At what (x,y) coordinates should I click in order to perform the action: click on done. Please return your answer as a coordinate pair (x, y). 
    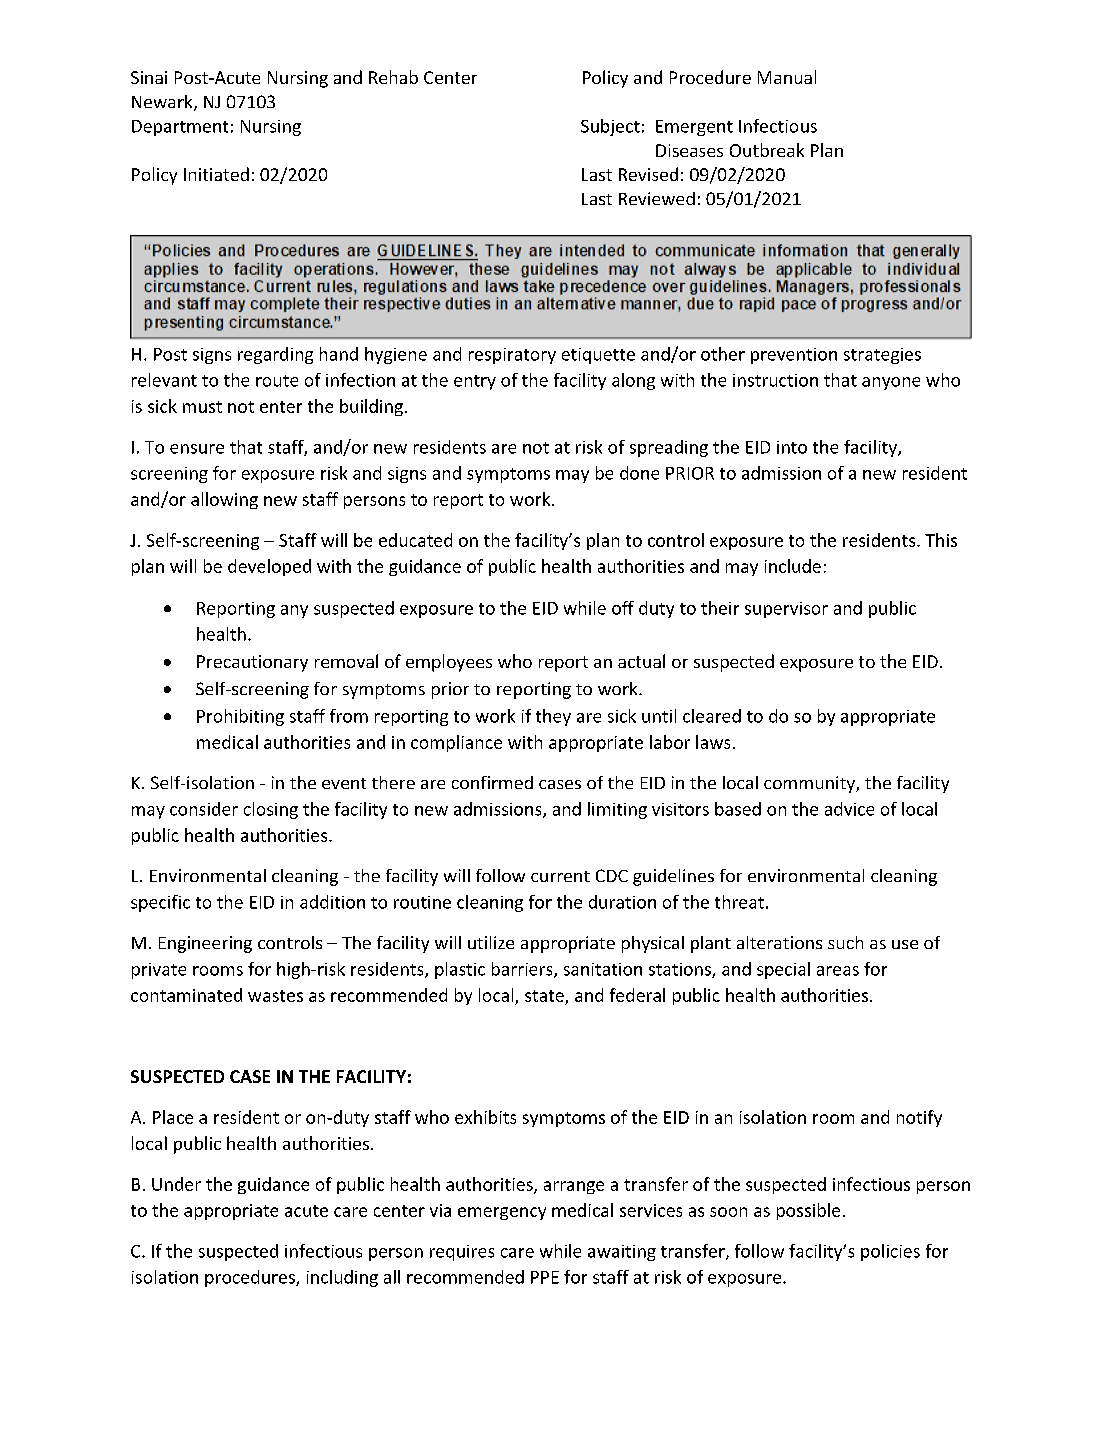
    Looking at the image, I should click on (639, 473).
